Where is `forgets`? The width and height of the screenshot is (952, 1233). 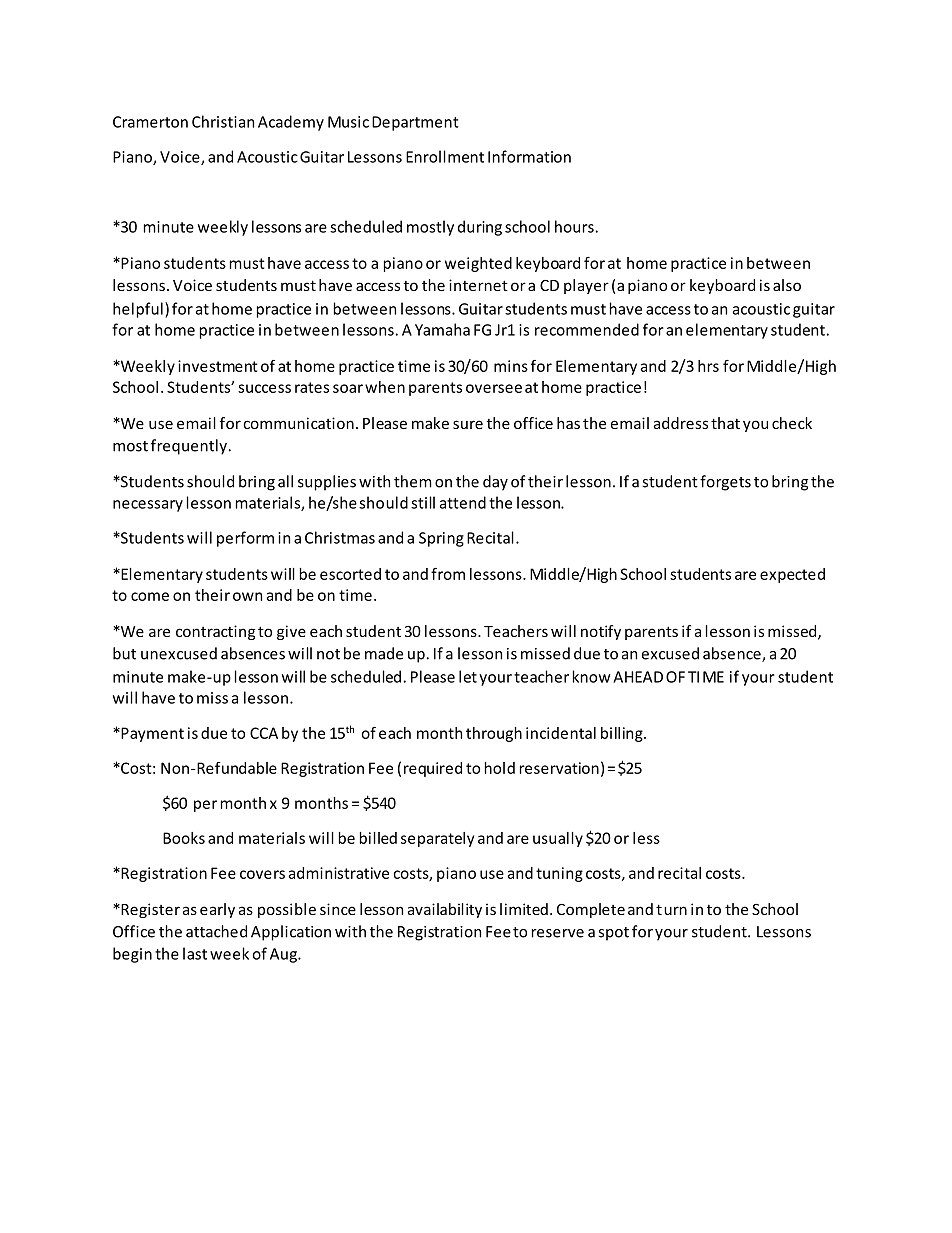
forgets is located at coordinates (725, 483).
